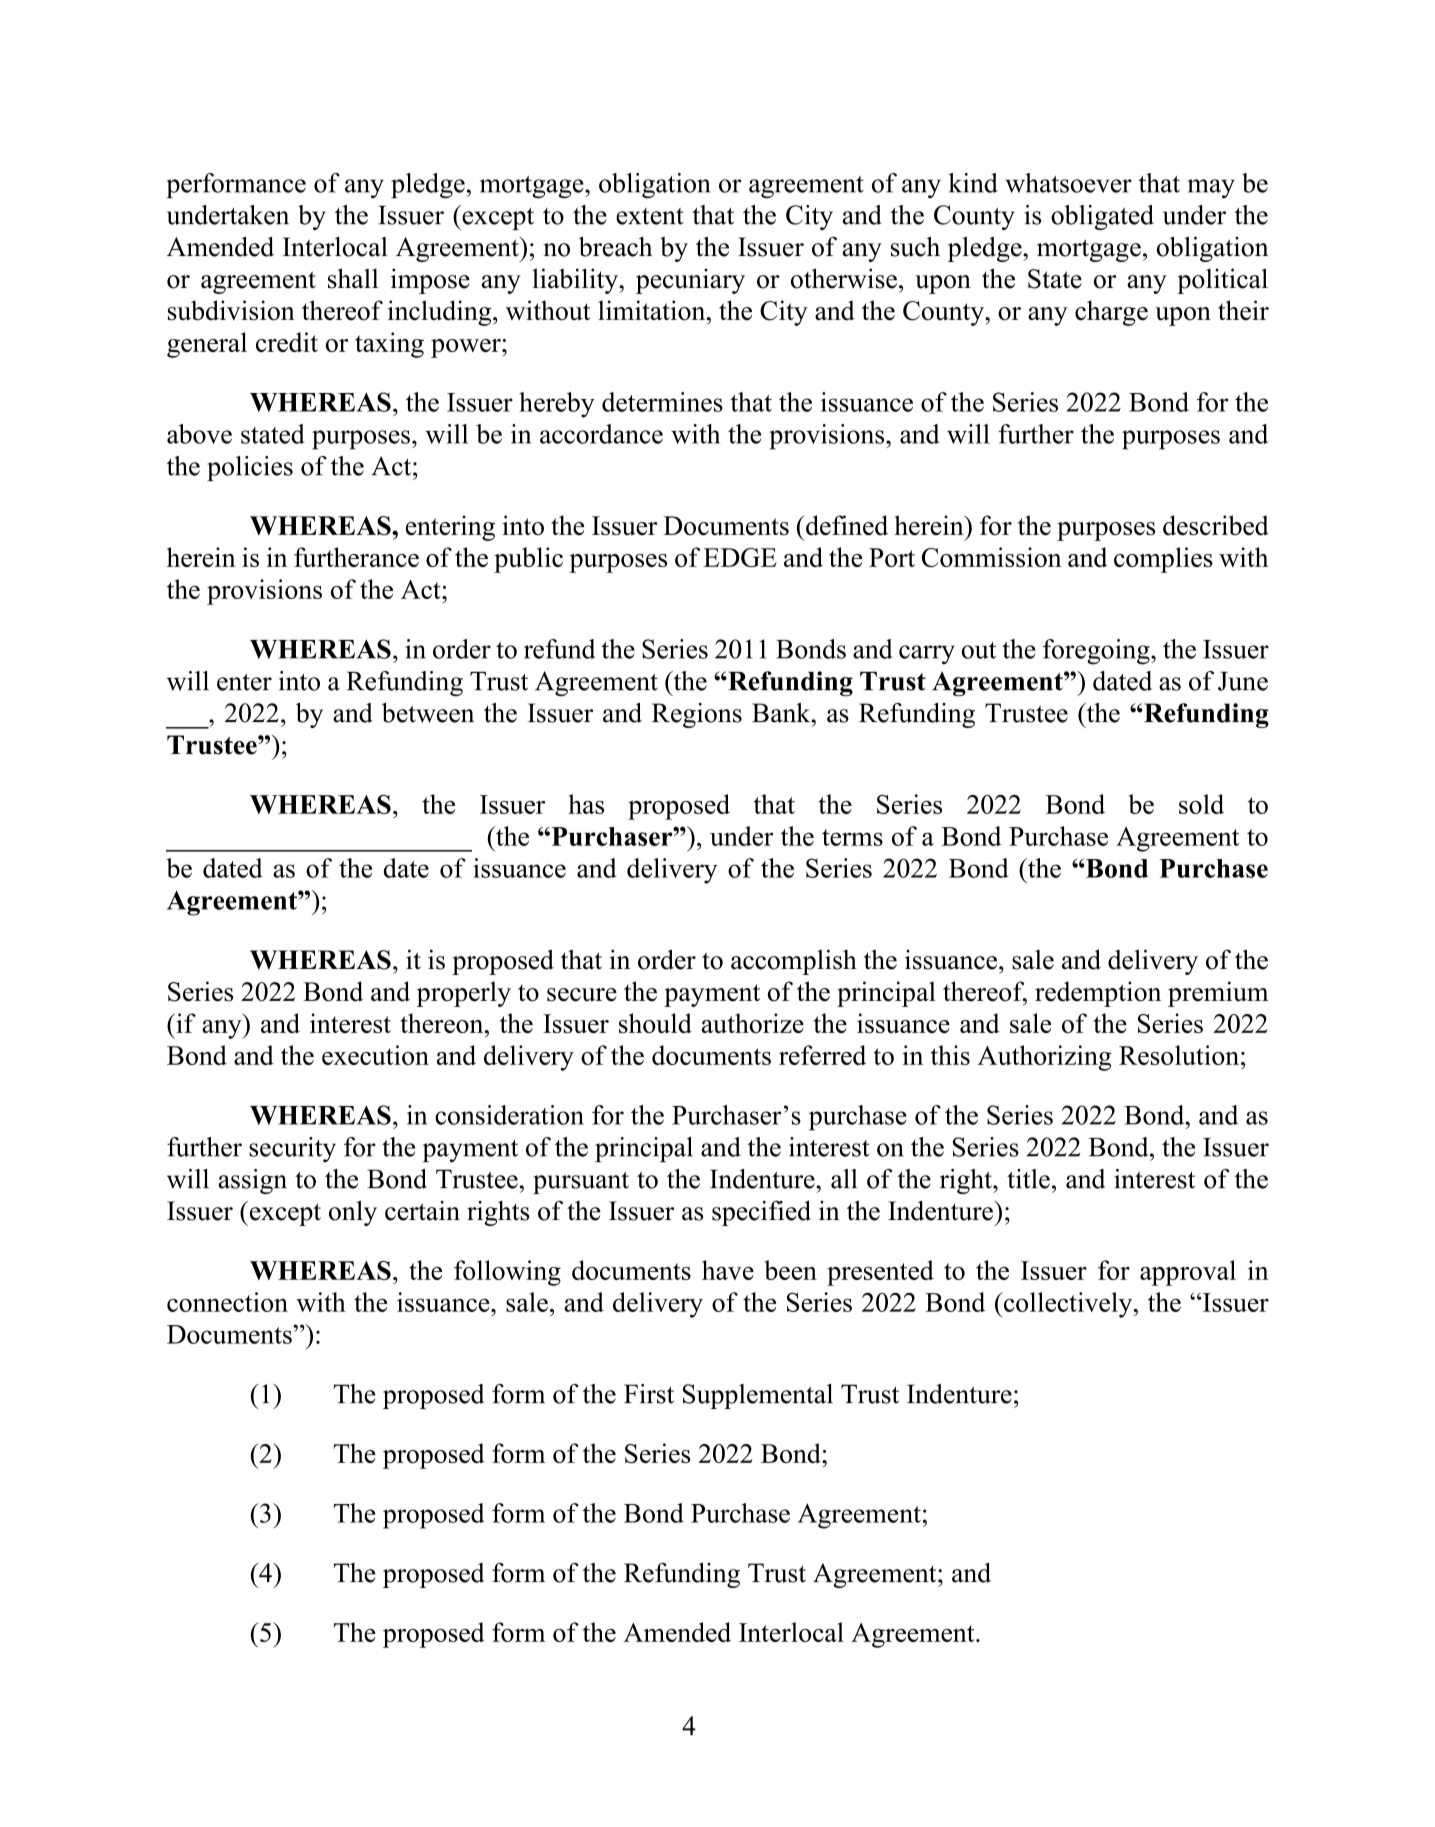 The image size is (1435, 1827). What do you see at coordinates (353, 278) in the screenshot?
I see `shall` at bounding box center [353, 278].
